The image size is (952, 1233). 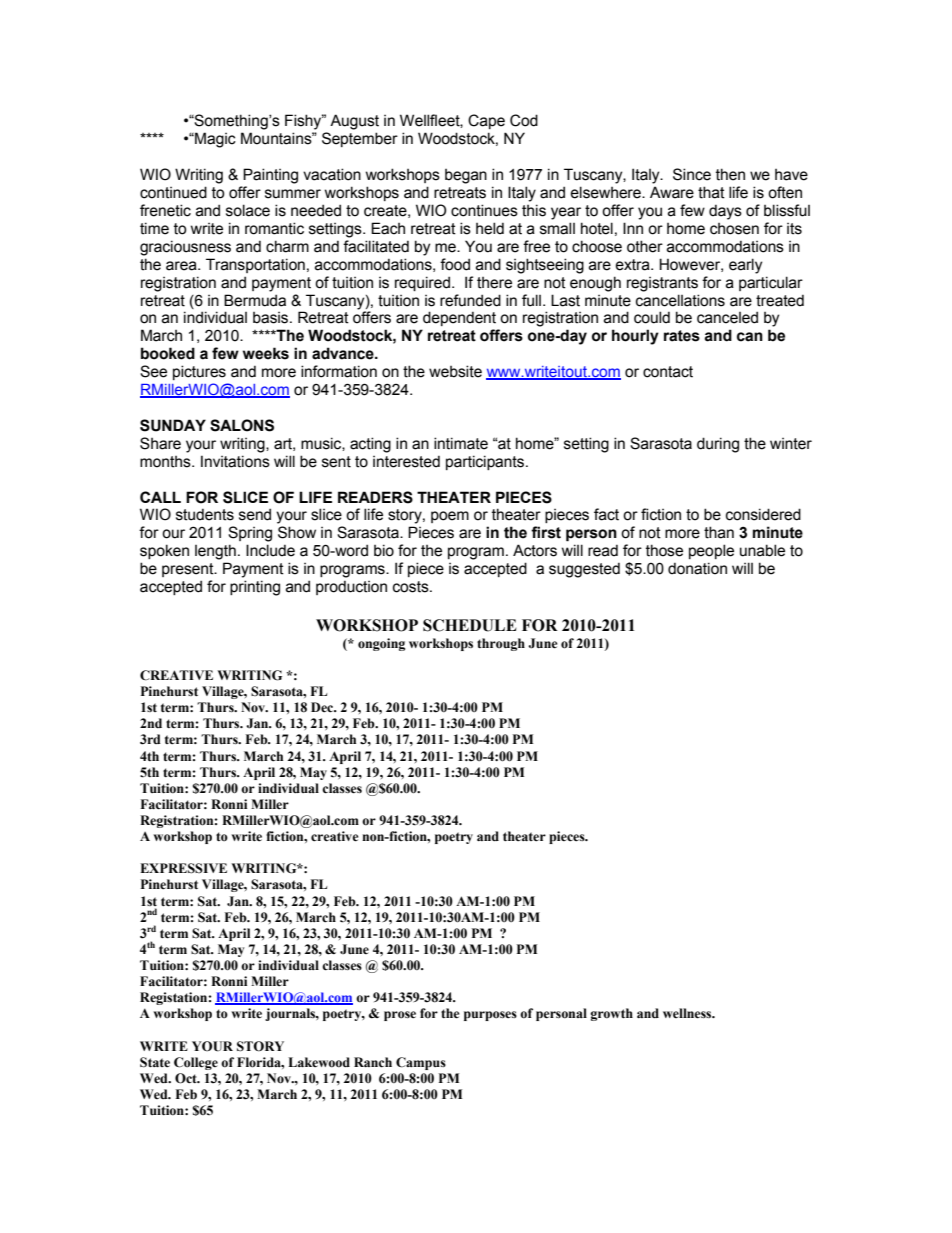 I want to click on College, so click(x=196, y=1063).
